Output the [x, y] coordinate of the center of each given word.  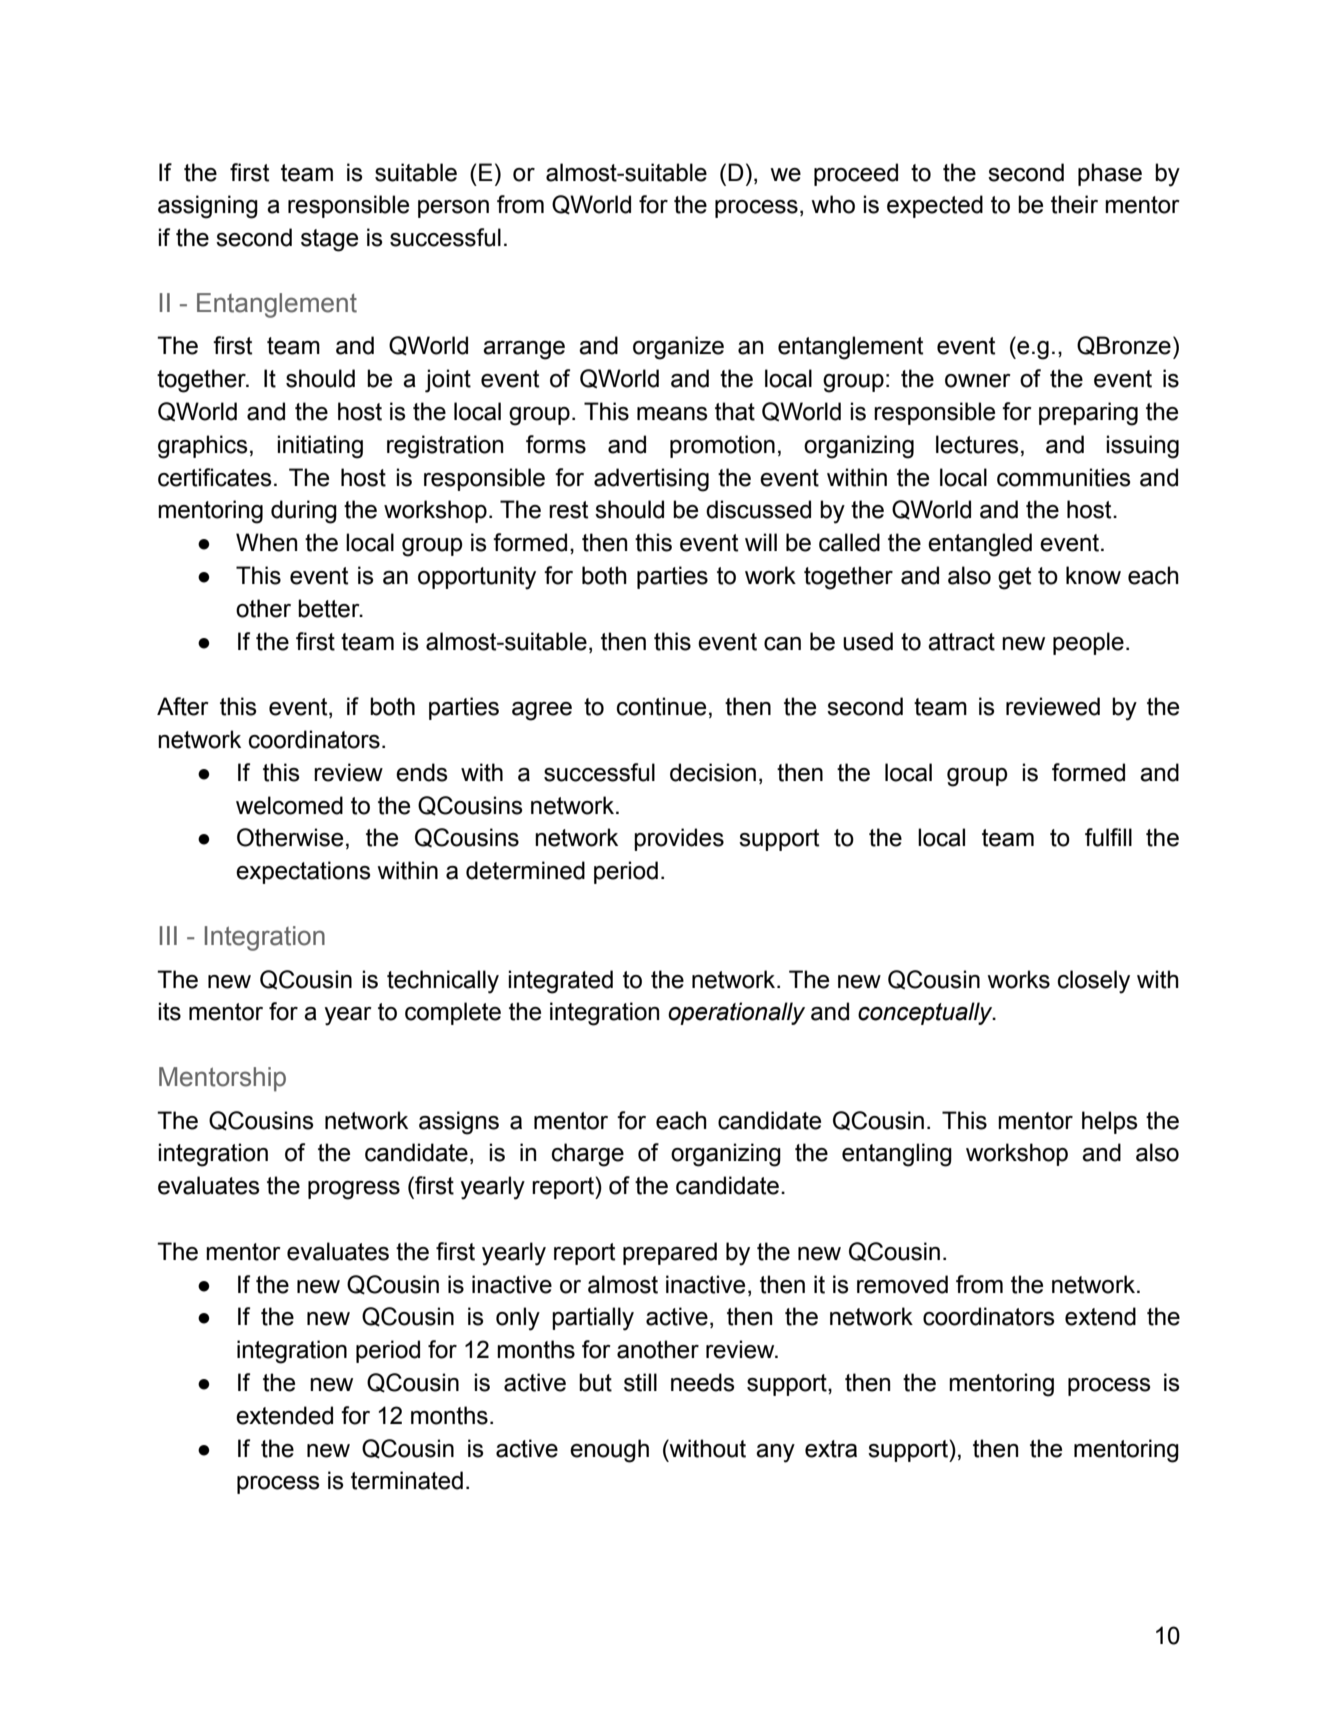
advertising [651, 480]
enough [609, 1451]
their [1074, 204]
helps [1110, 1122]
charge [588, 1155]
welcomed [289, 805]
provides [679, 839]
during [304, 512]
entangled [980, 545]
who [833, 204]
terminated [407, 1480]
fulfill [1108, 837]
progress [354, 1190]
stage [329, 240]
